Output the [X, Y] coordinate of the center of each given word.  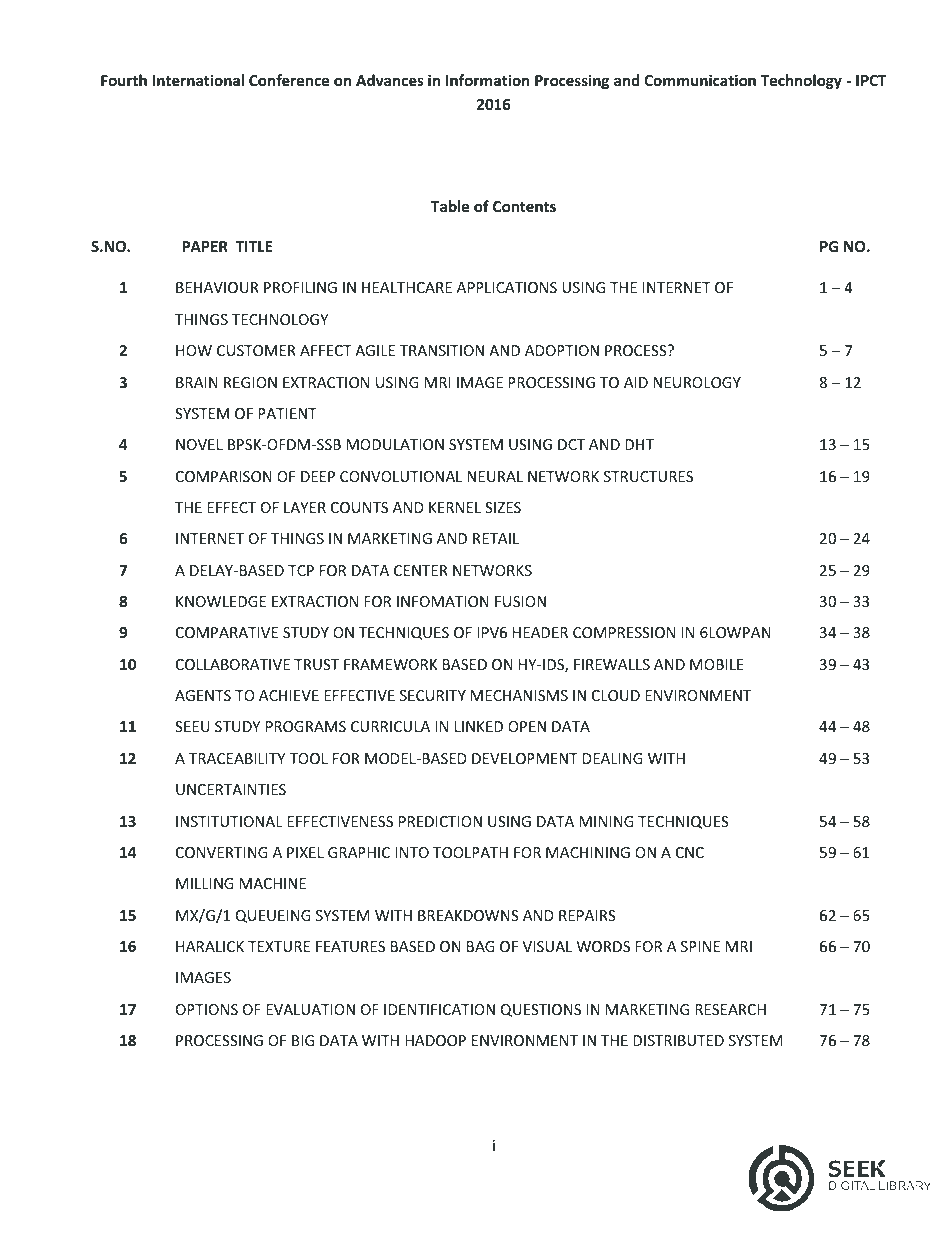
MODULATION [395, 444]
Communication [700, 80]
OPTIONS [207, 1009]
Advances [390, 80]
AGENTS [203, 695]
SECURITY [433, 695]
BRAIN [197, 382]
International [198, 80]
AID [636, 382]
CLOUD [616, 695]
